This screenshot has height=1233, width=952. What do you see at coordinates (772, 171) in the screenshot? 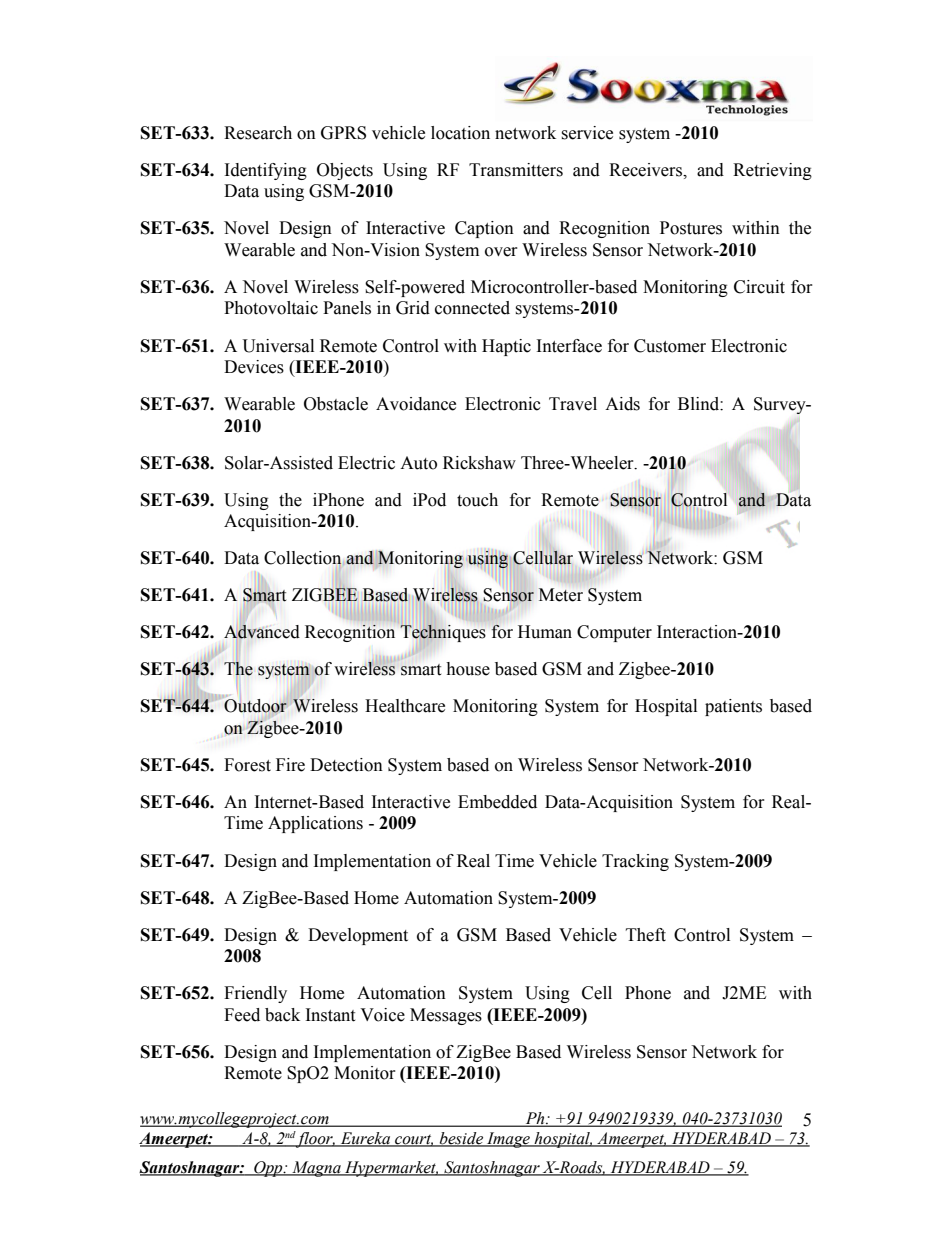
I see `Retrieving` at bounding box center [772, 171].
